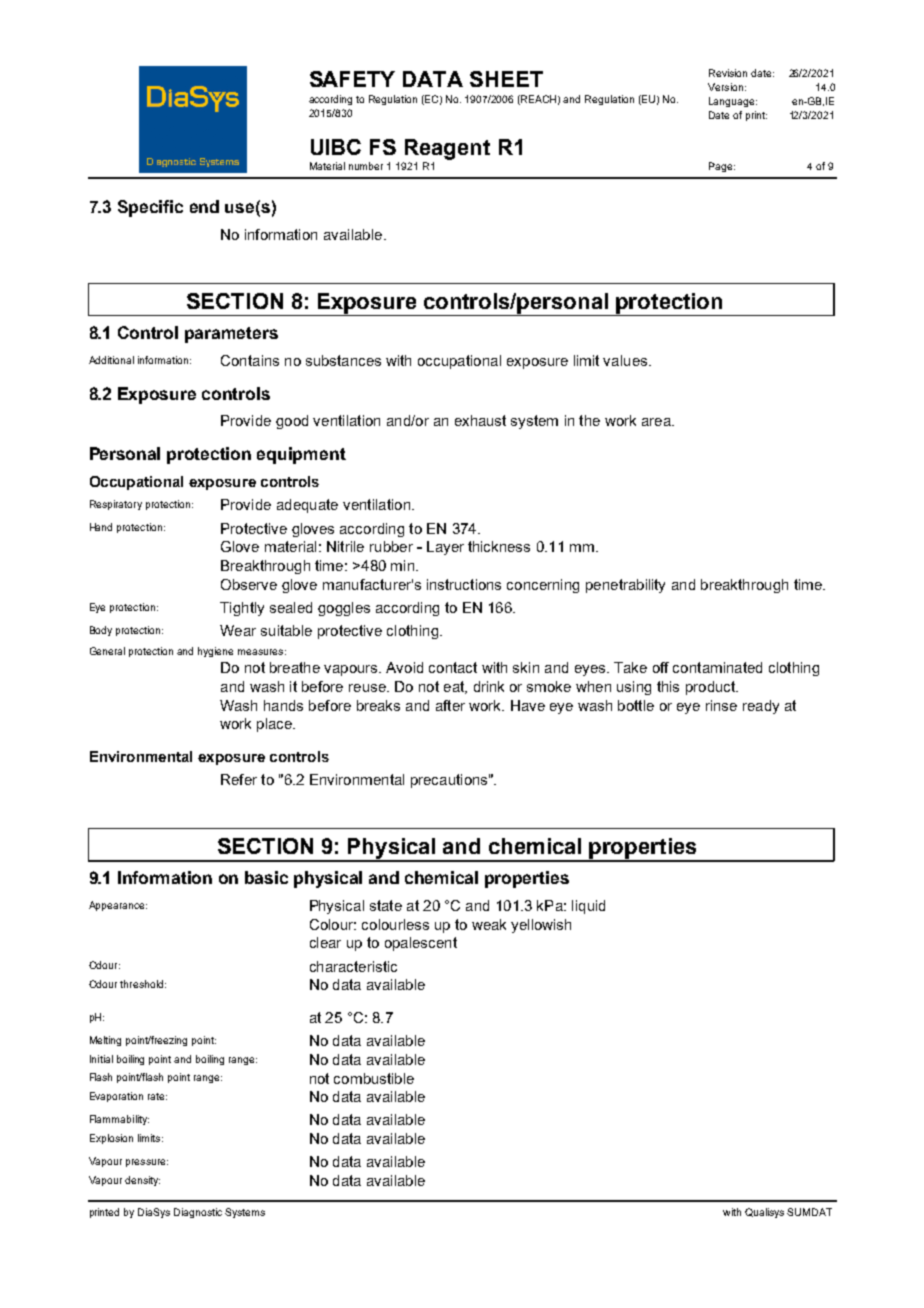  What do you see at coordinates (204, 206) in the image?
I see `end` at bounding box center [204, 206].
